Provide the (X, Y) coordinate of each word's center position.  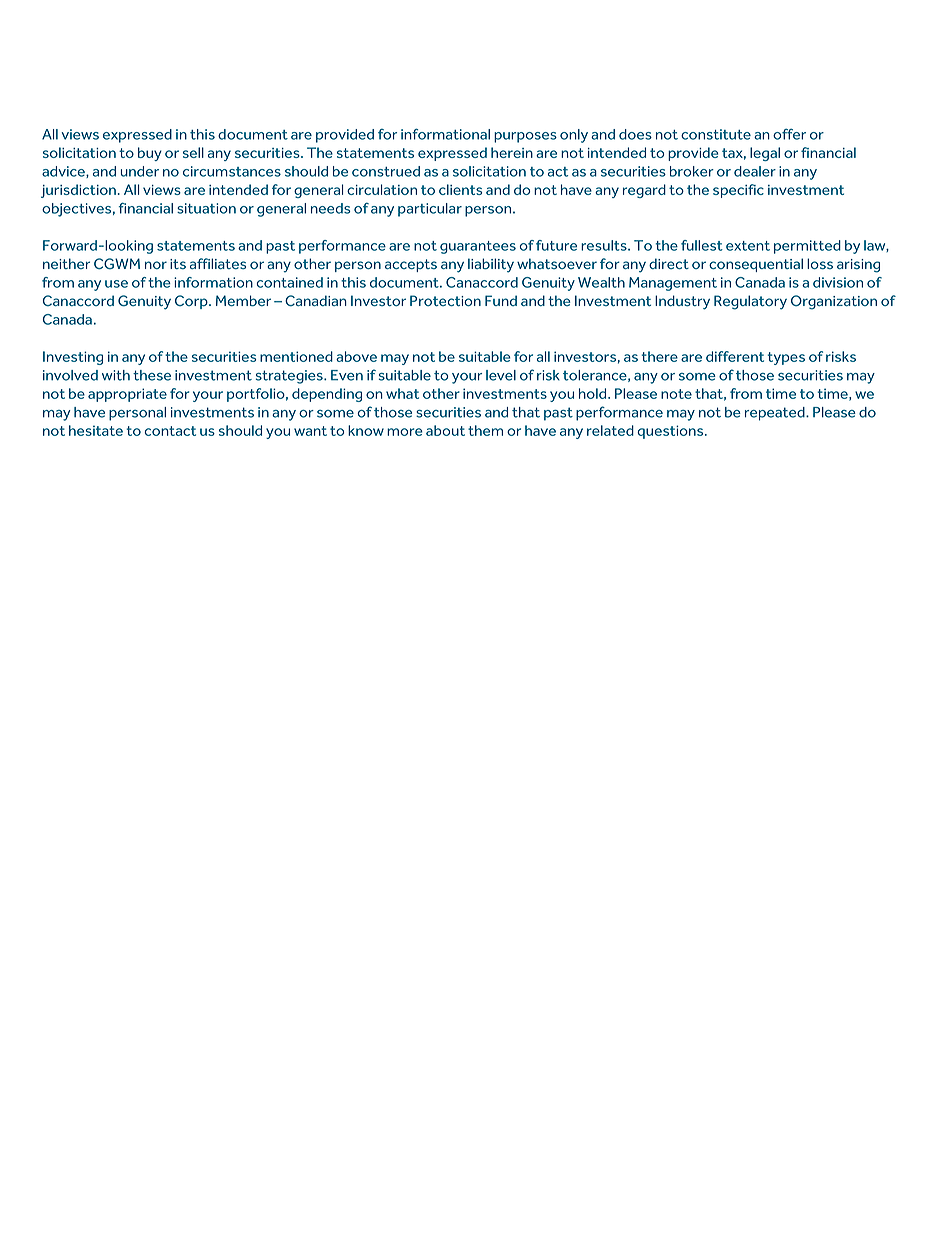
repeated (776, 414)
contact (170, 431)
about (445, 430)
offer (789, 134)
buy (150, 154)
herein (512, 152)
